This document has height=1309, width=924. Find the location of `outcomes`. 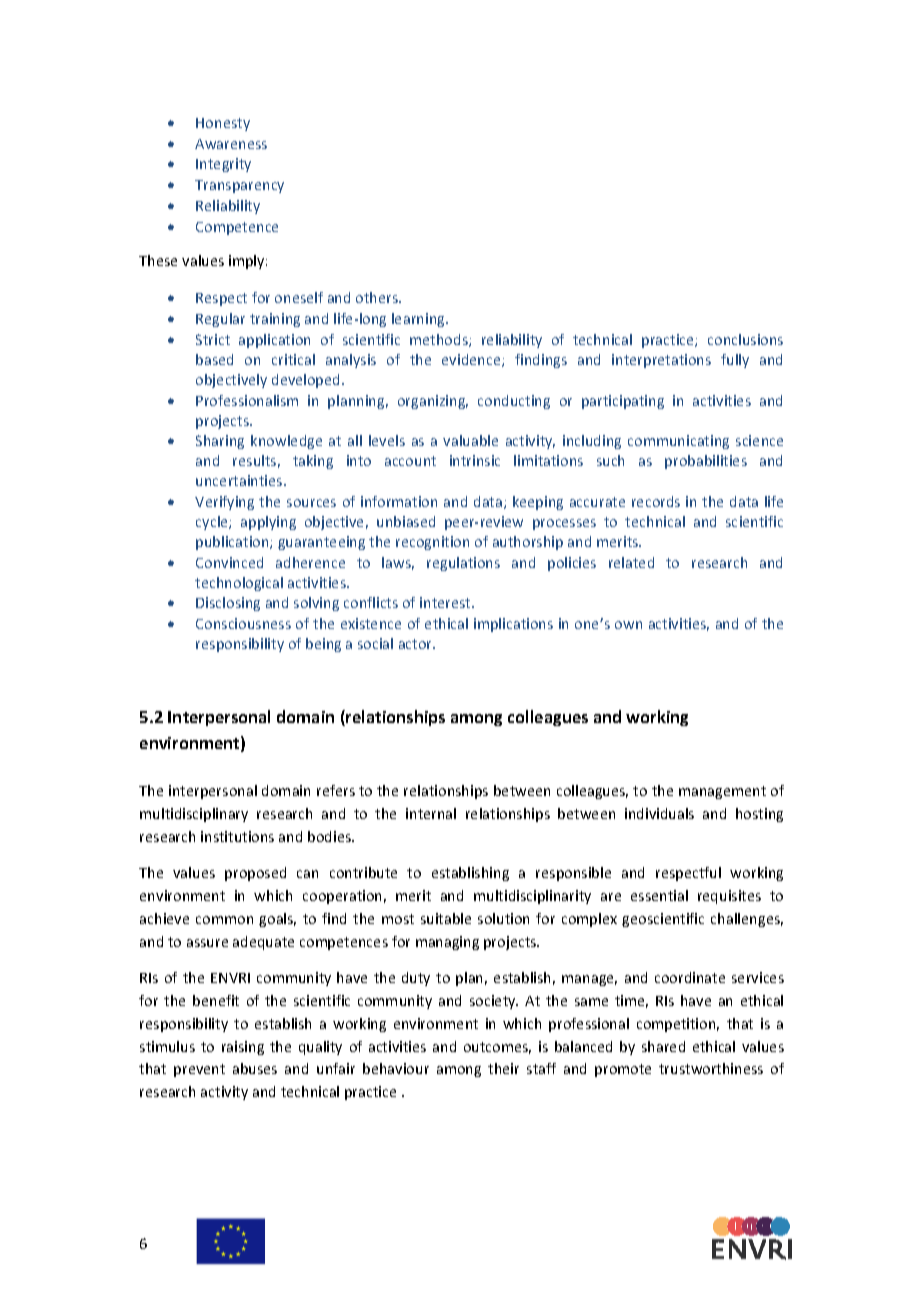

outcomes is located at coordinates (497, 1048).
